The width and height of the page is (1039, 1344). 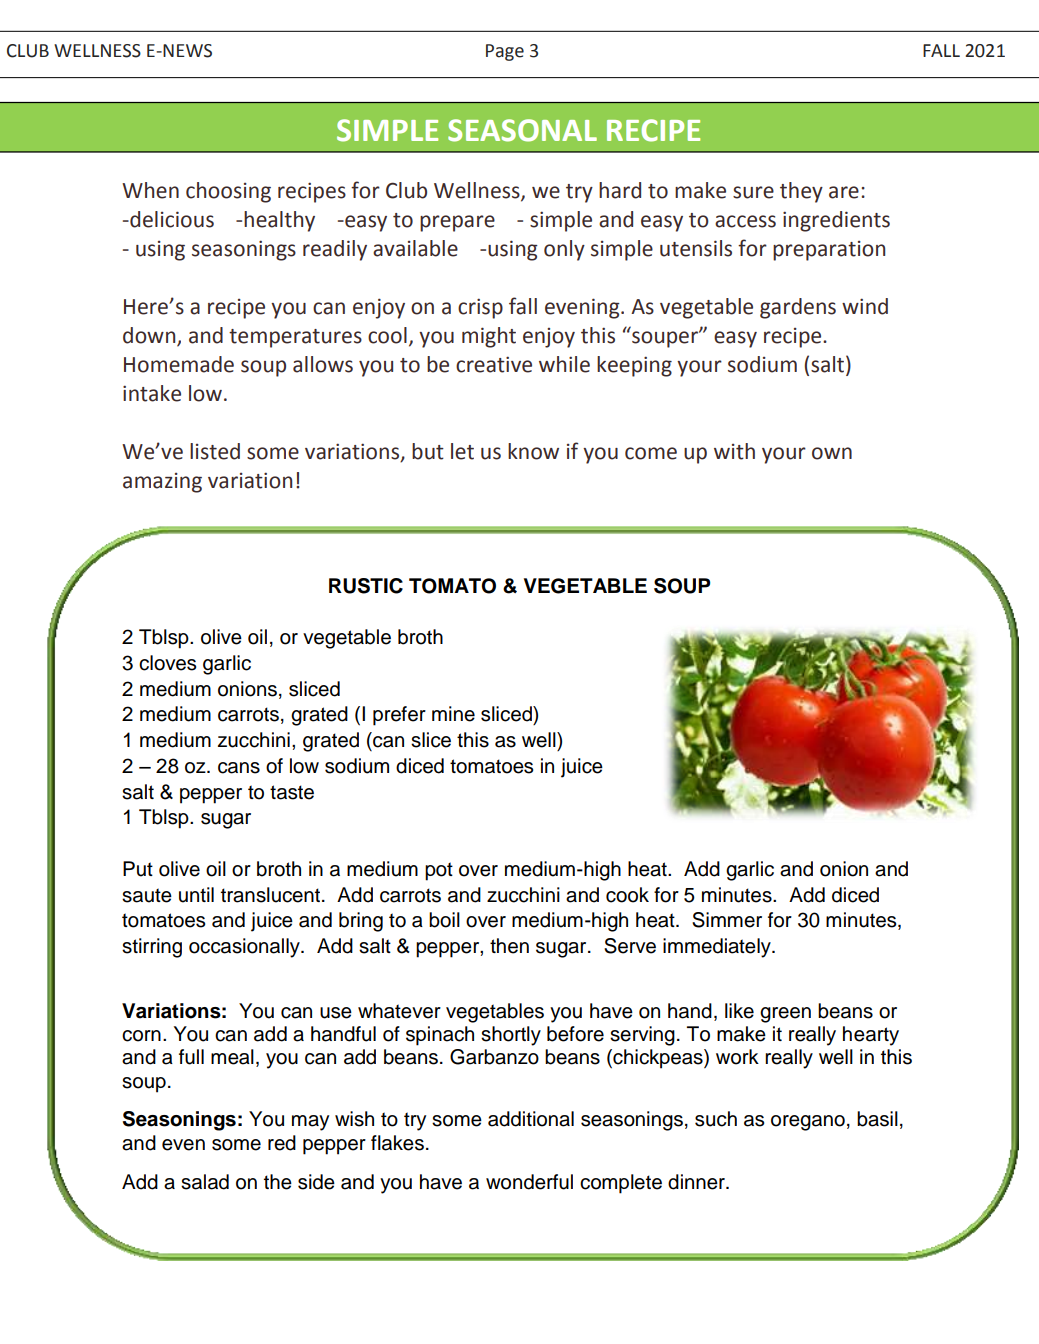 What do you see at coordinates (531, 1119) in the page?
I see `additional` at bounding box center [531, 1119].
